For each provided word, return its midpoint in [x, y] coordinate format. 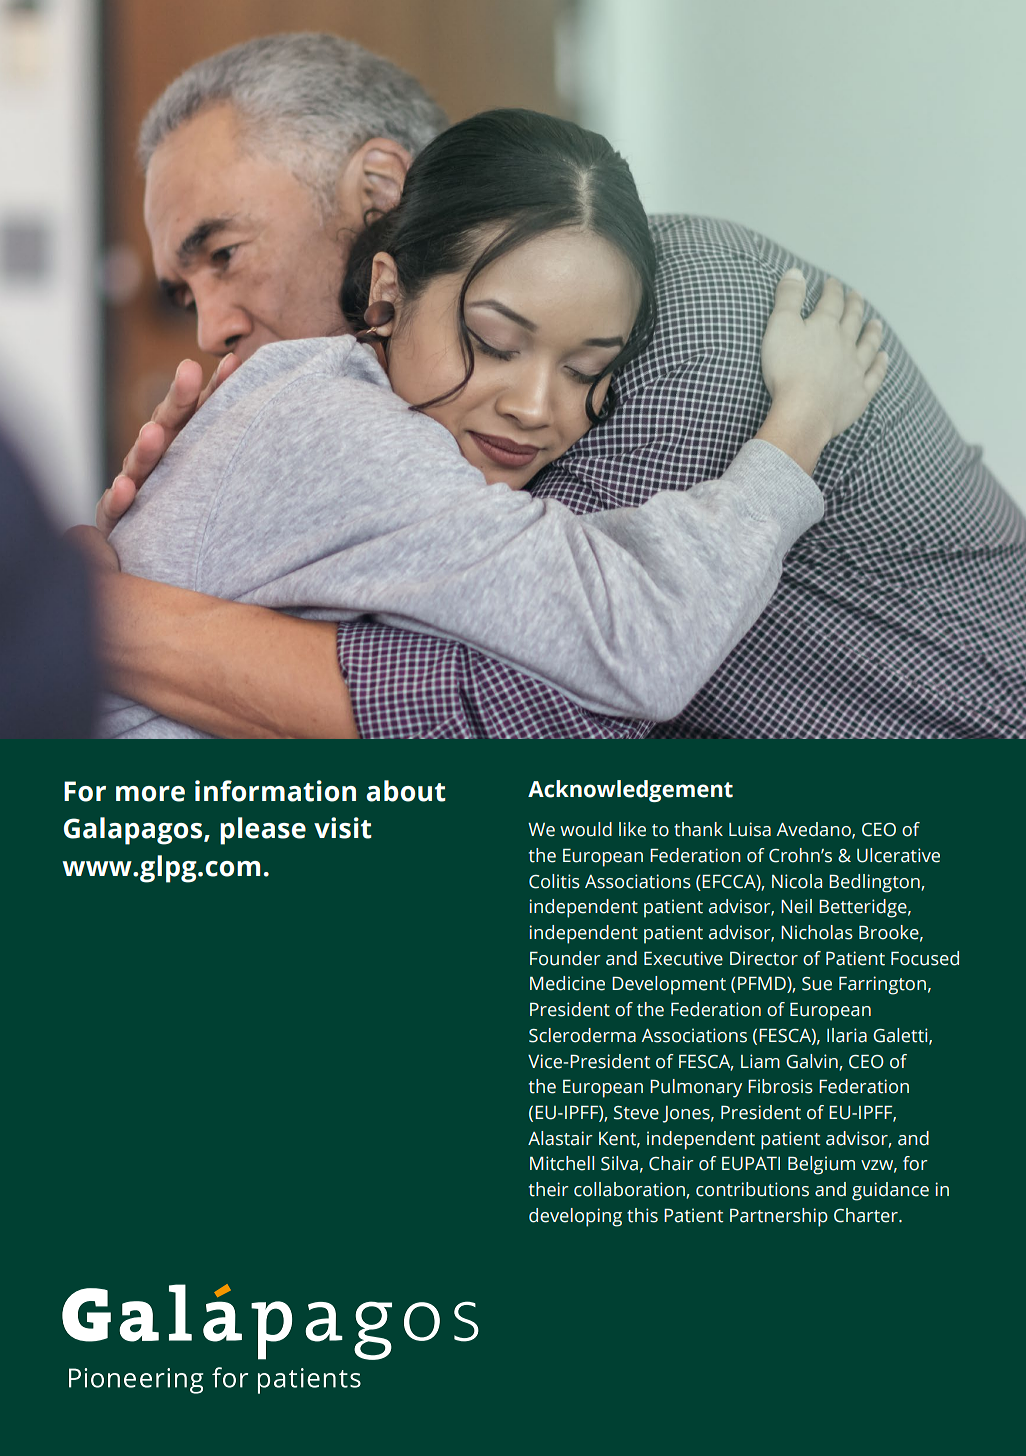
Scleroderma [582, 1035]
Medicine [567, 983]
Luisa [750, 829]
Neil [796, 906]
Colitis [554, 881]
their [549, 1189]
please [263, 831]
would [586, 829]
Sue [817, 984]
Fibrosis [780, 1086]
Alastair [560, 1138]
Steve [636, 1113]
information [275, 791]
